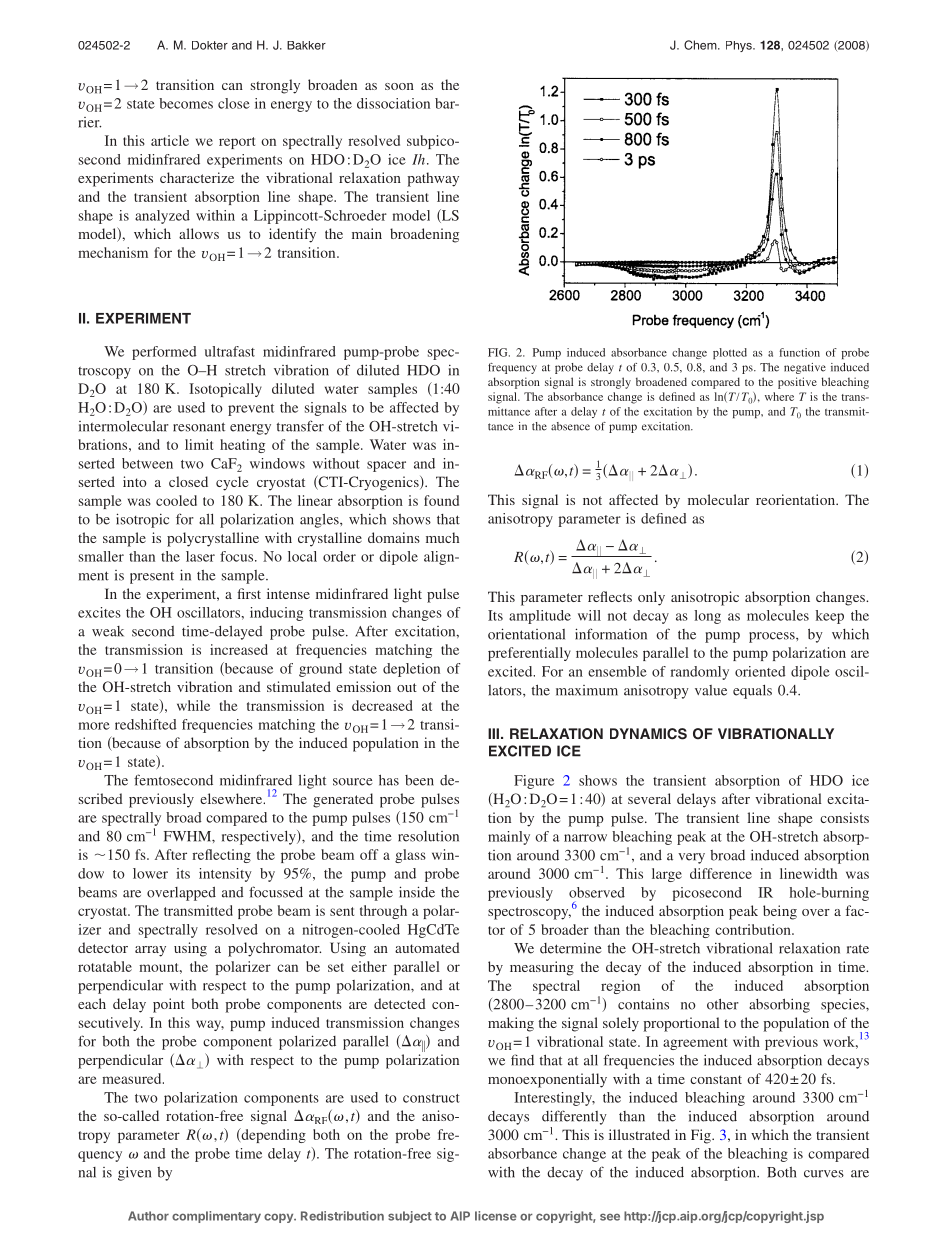 This screenshot has width=952, height=1233. I want to click on preferentially, so click(529, 654).
